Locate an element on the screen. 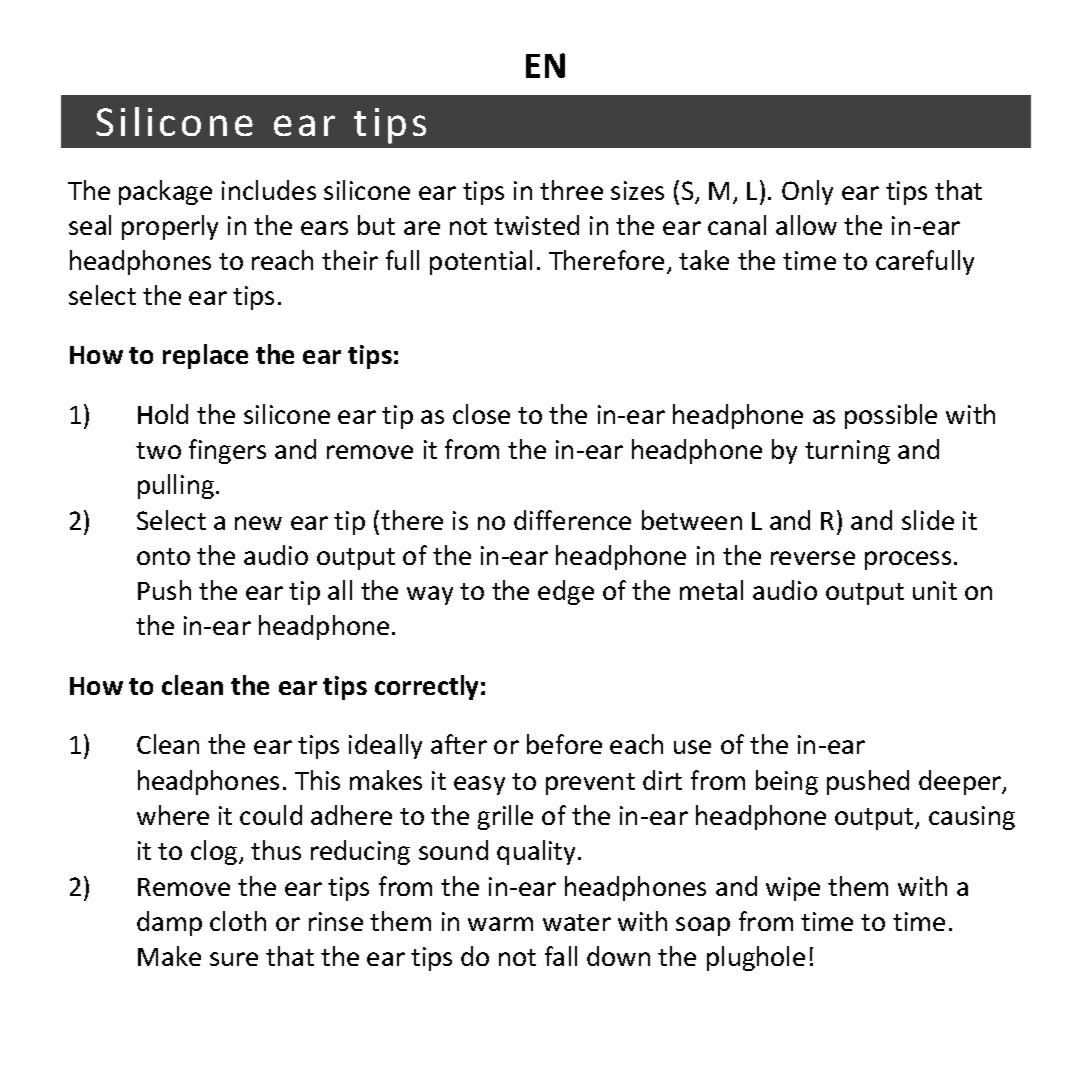 This screenshot has height=1092, width=1092. twisted is located at coordinates (536, 225).
